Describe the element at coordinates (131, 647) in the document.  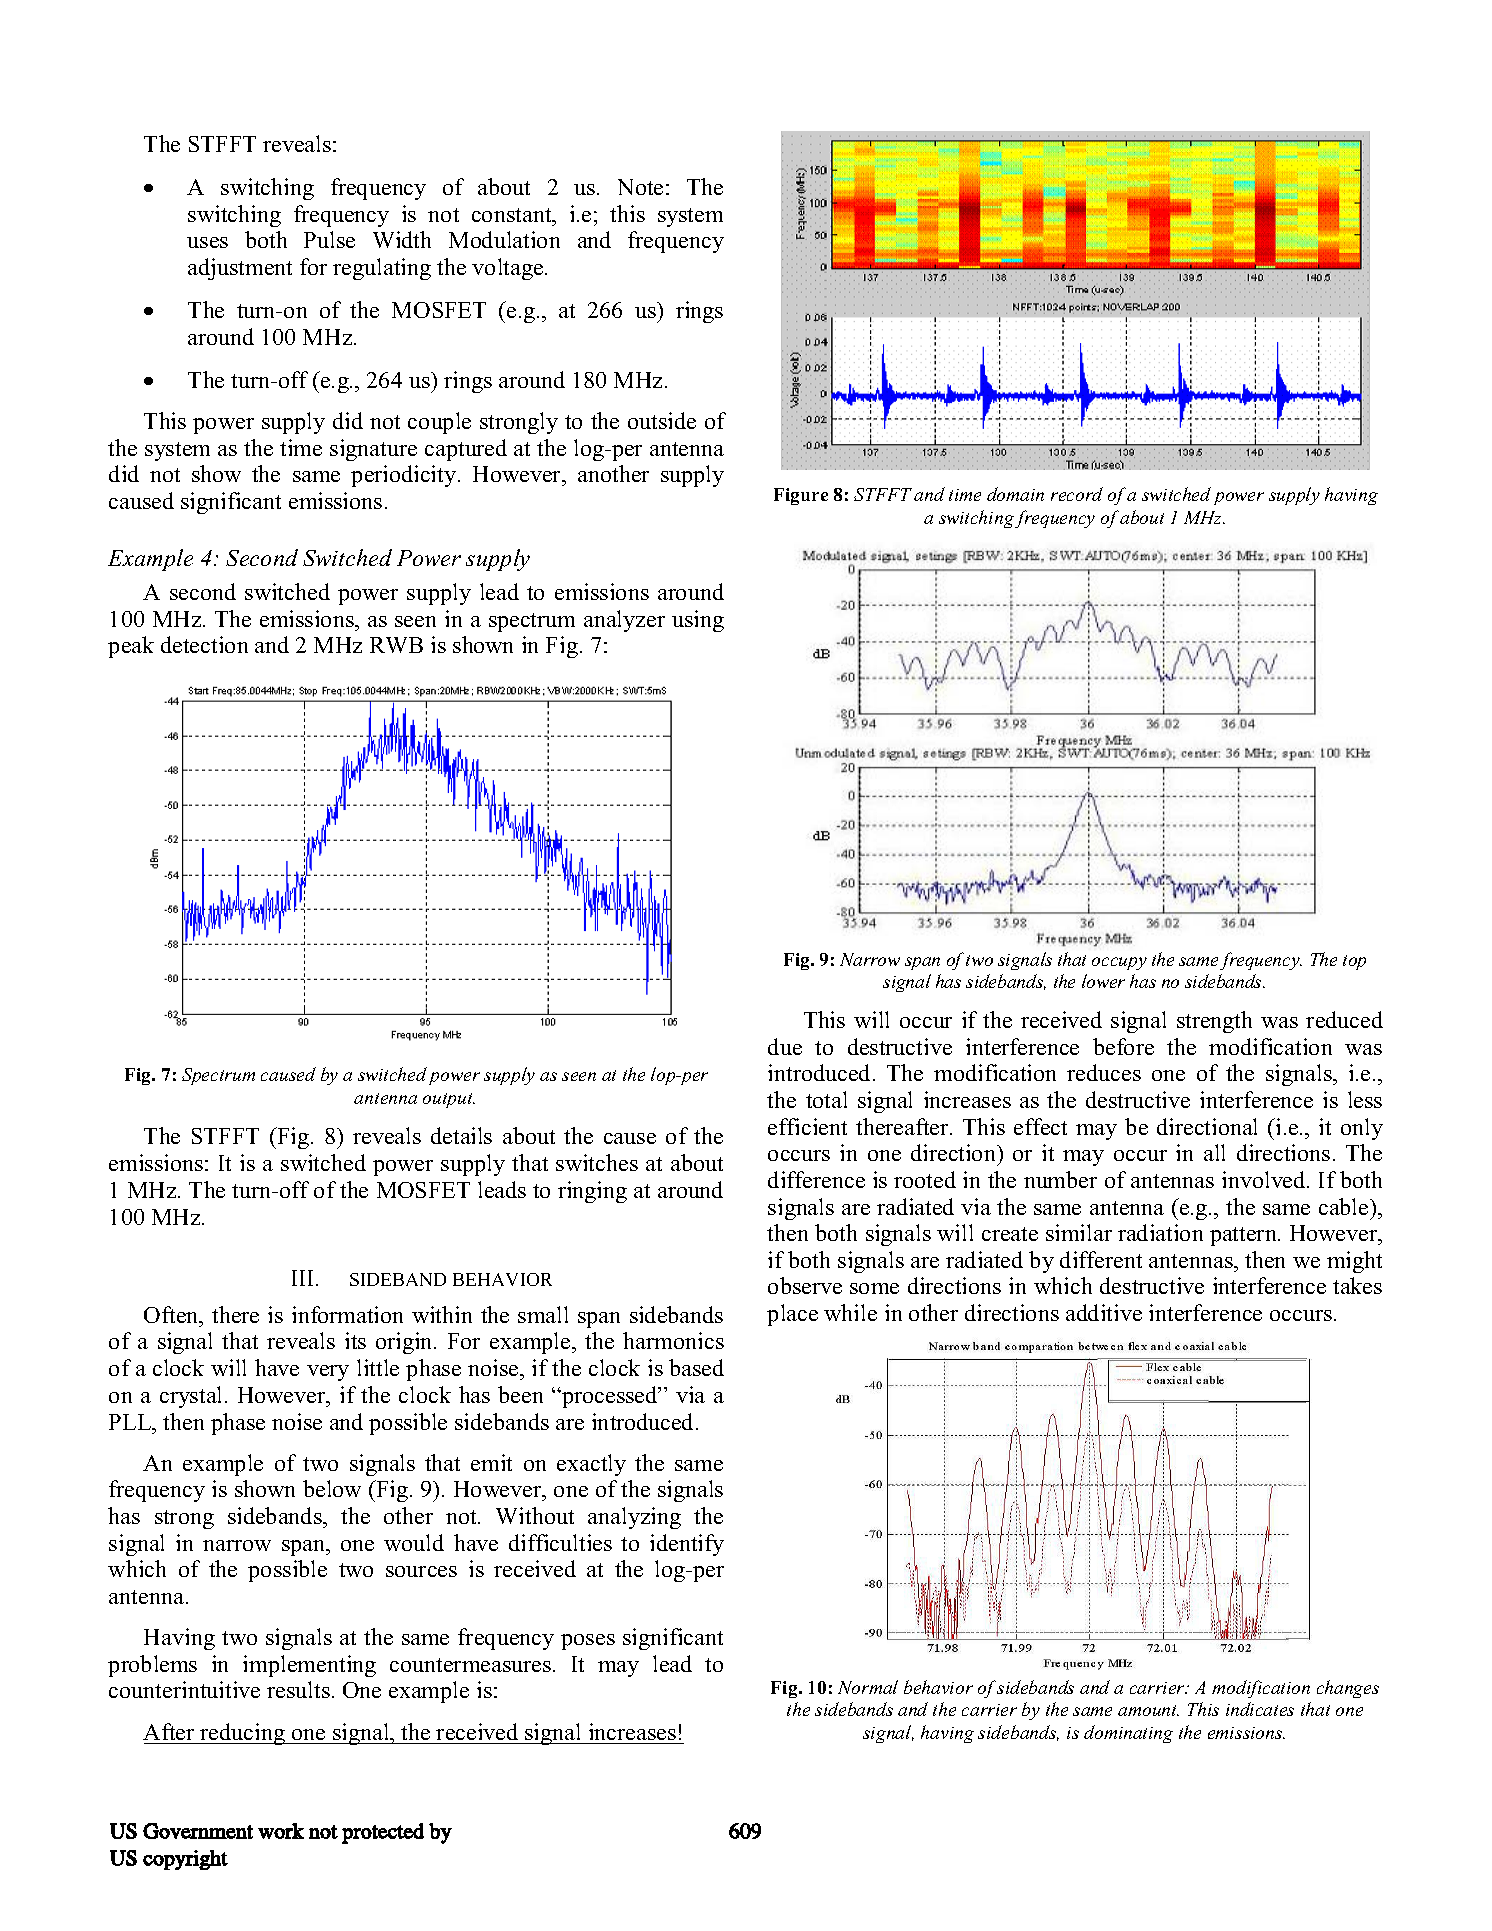
I see `peak` at that location.
